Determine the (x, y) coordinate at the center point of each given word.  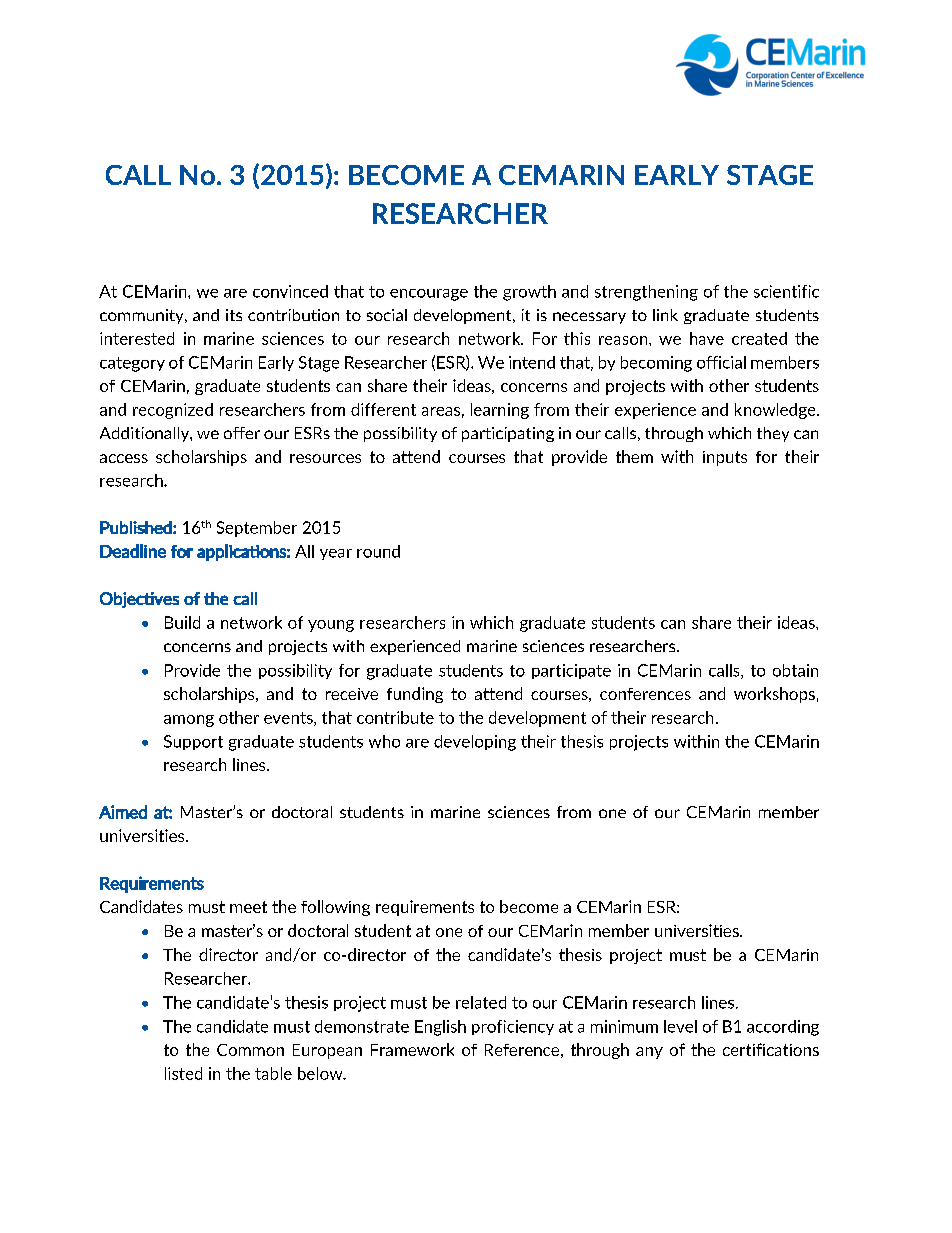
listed (183, 1073)
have (707, 338)
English (440, 1028)
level (680, 1026)
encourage (429, 295)
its (234, 315)
